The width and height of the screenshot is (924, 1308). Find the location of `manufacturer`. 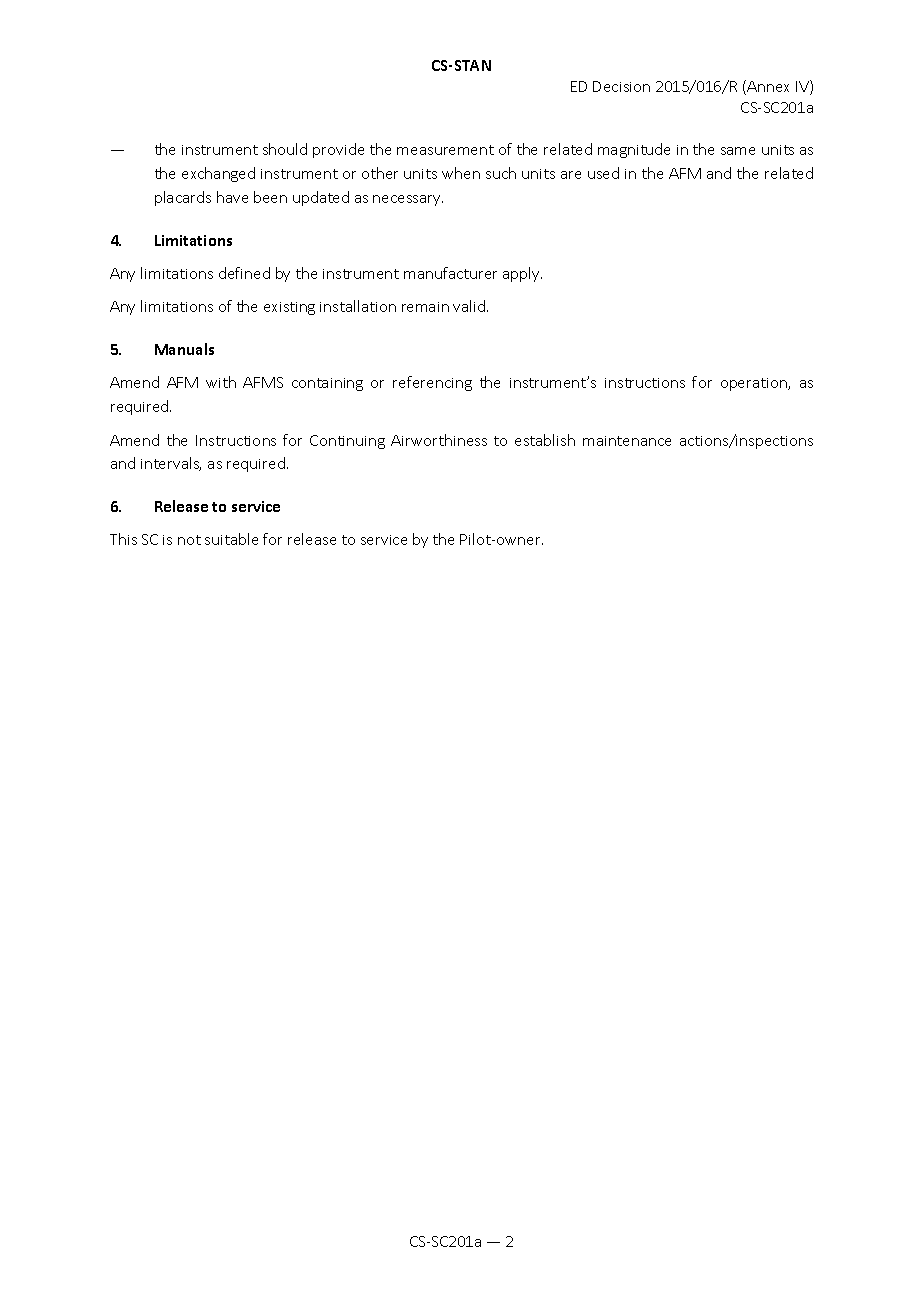

manufacturer is located at coordinates (450, 273).
